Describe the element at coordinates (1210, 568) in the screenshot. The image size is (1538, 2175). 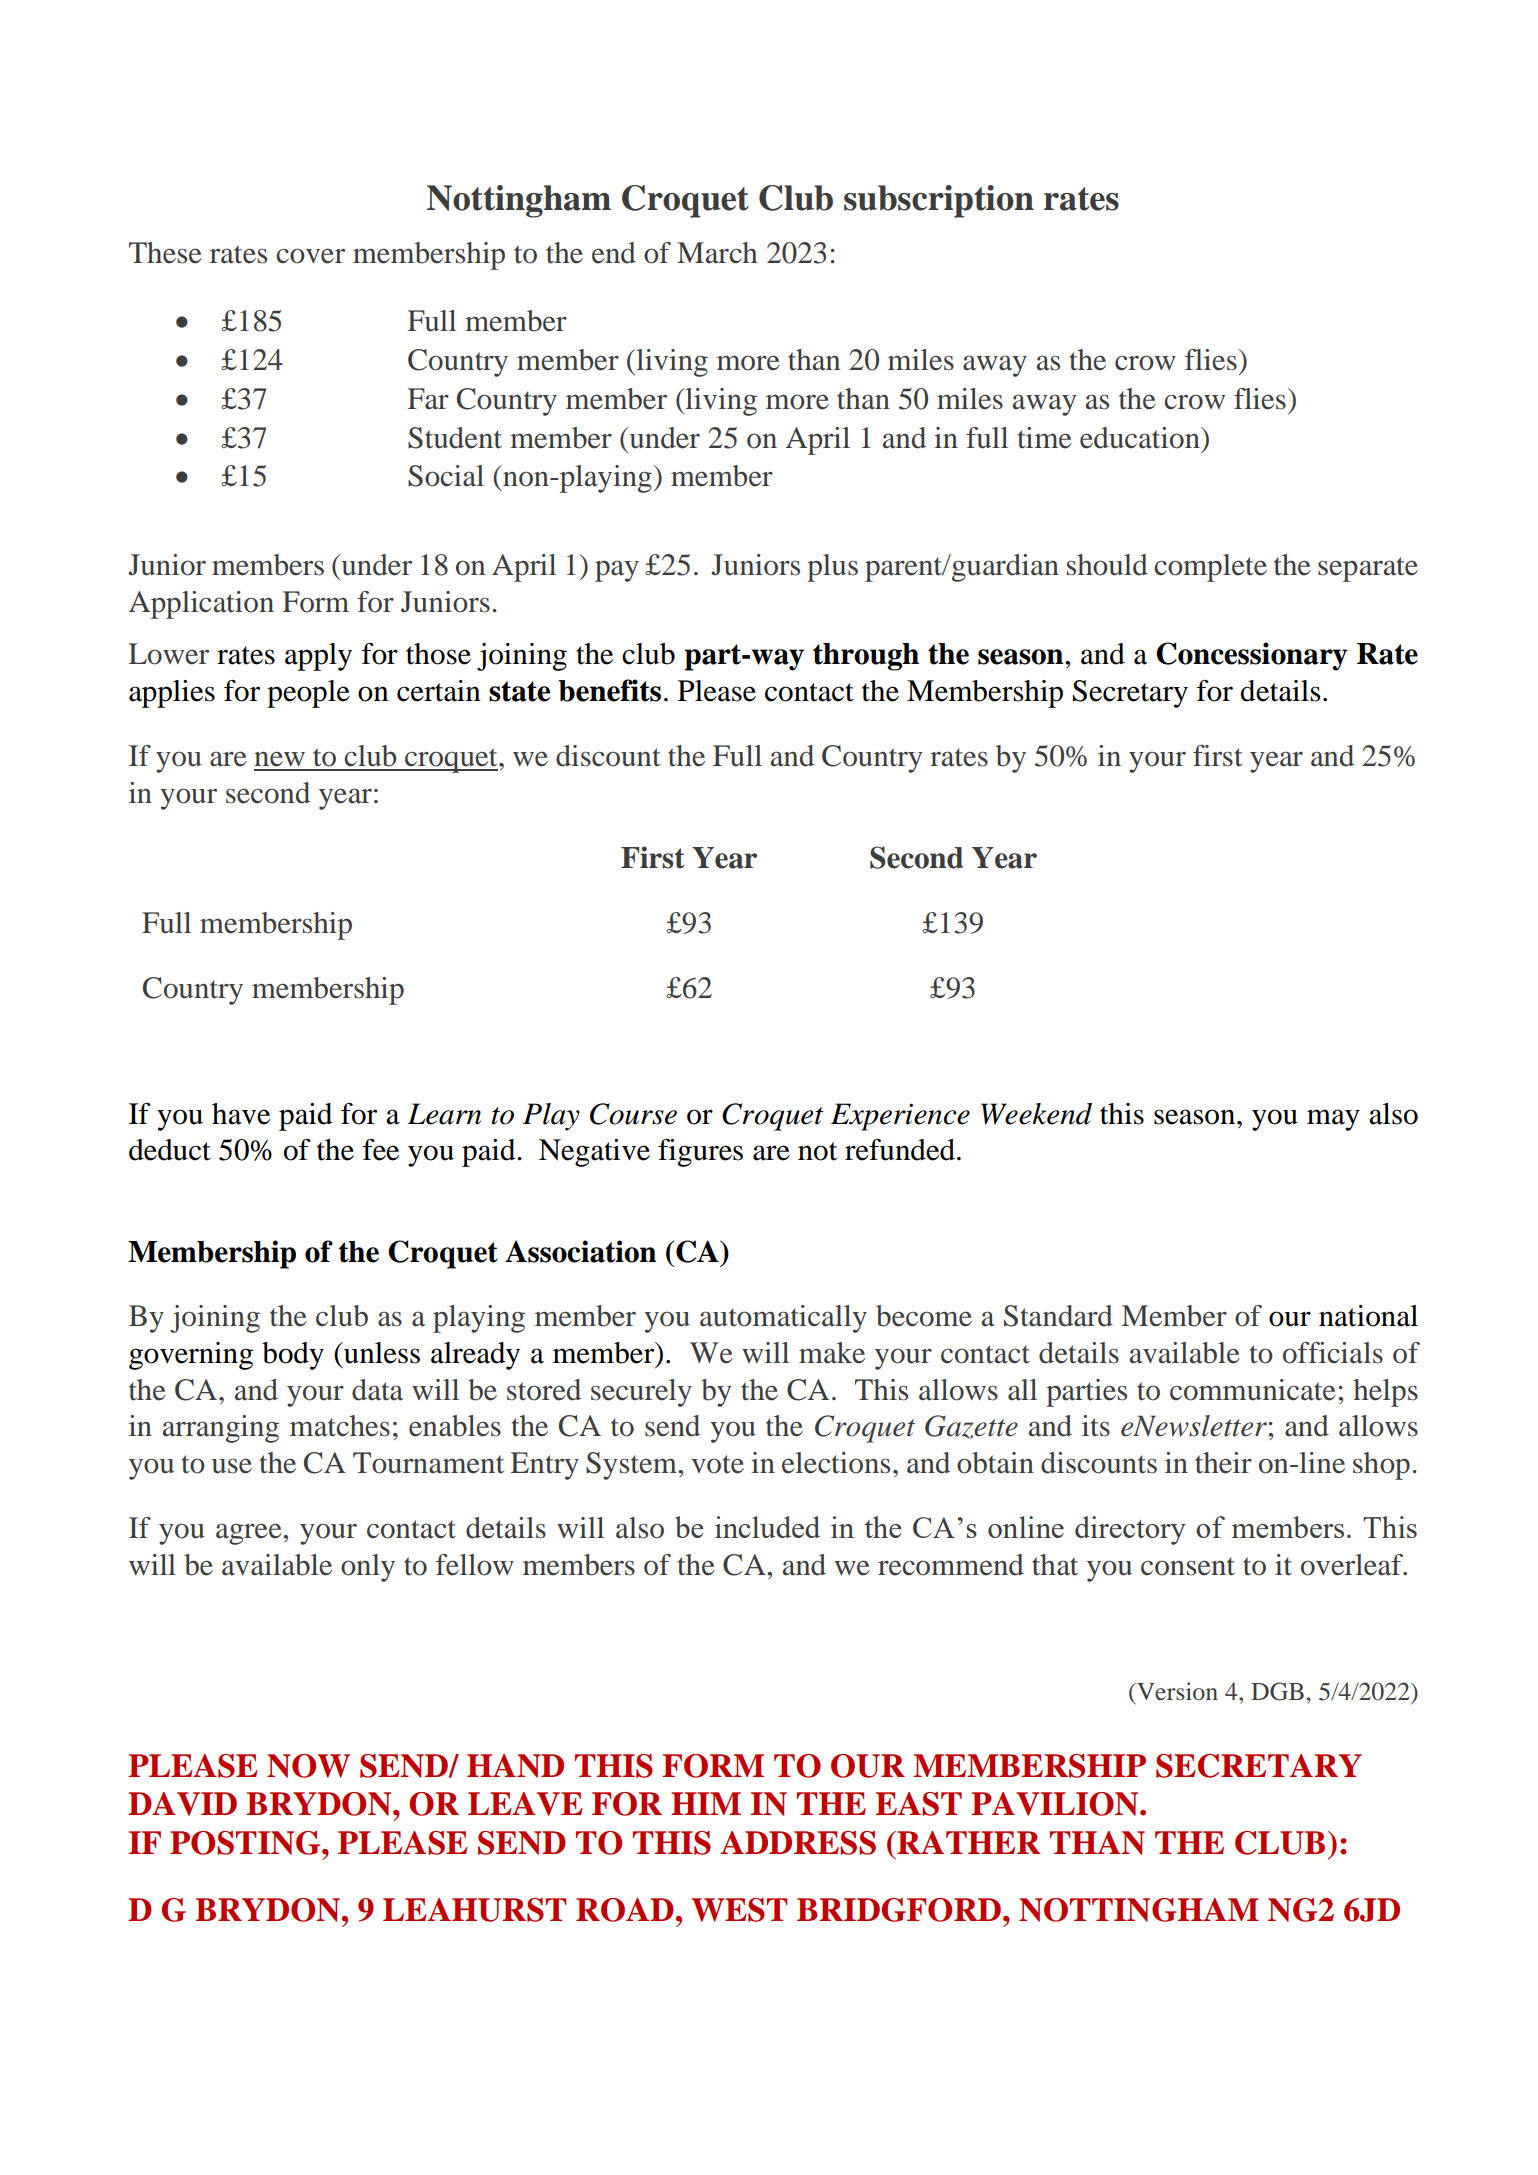
I see `complete` at that location.
